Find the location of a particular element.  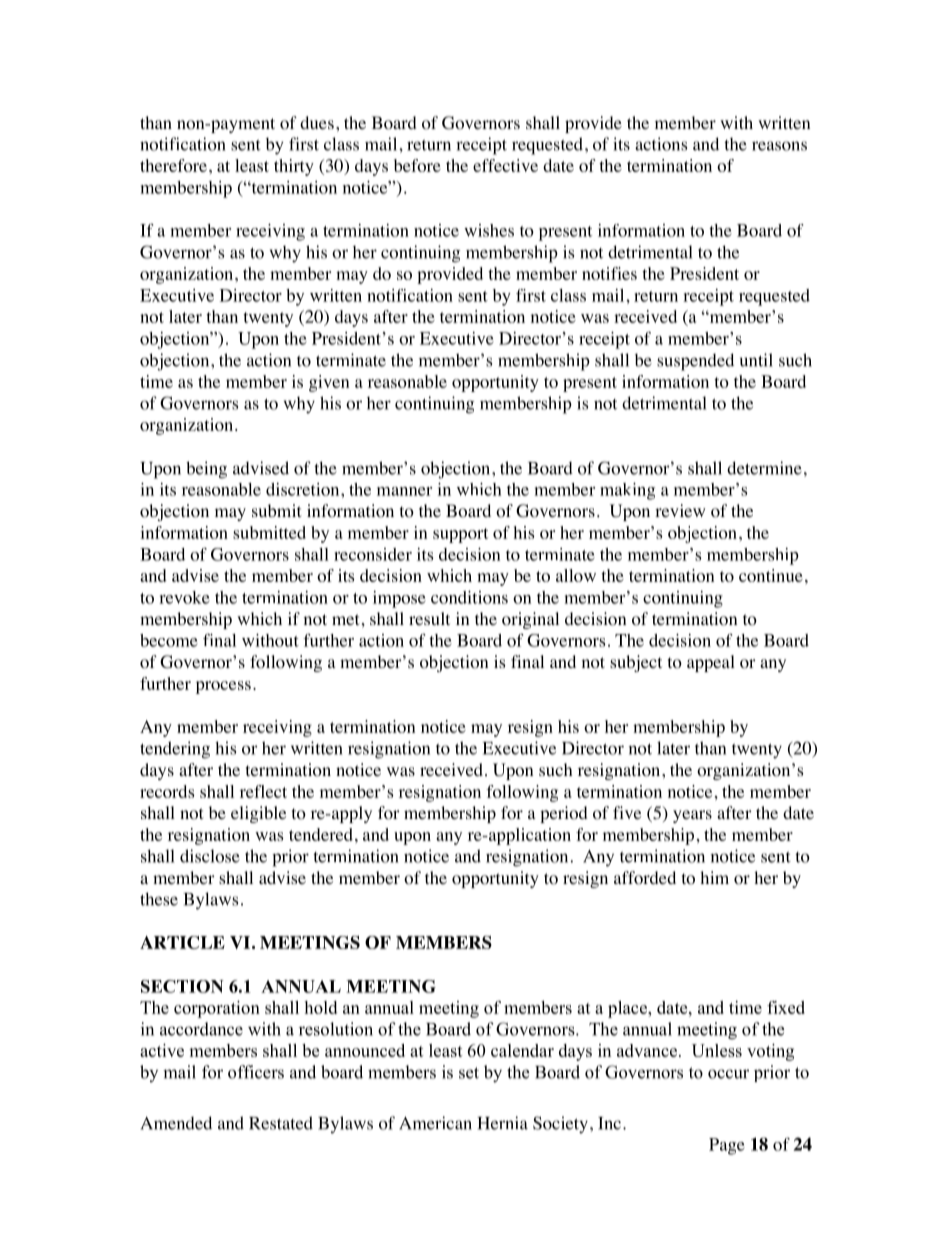

reasons is located at coordinates (779, 146).
